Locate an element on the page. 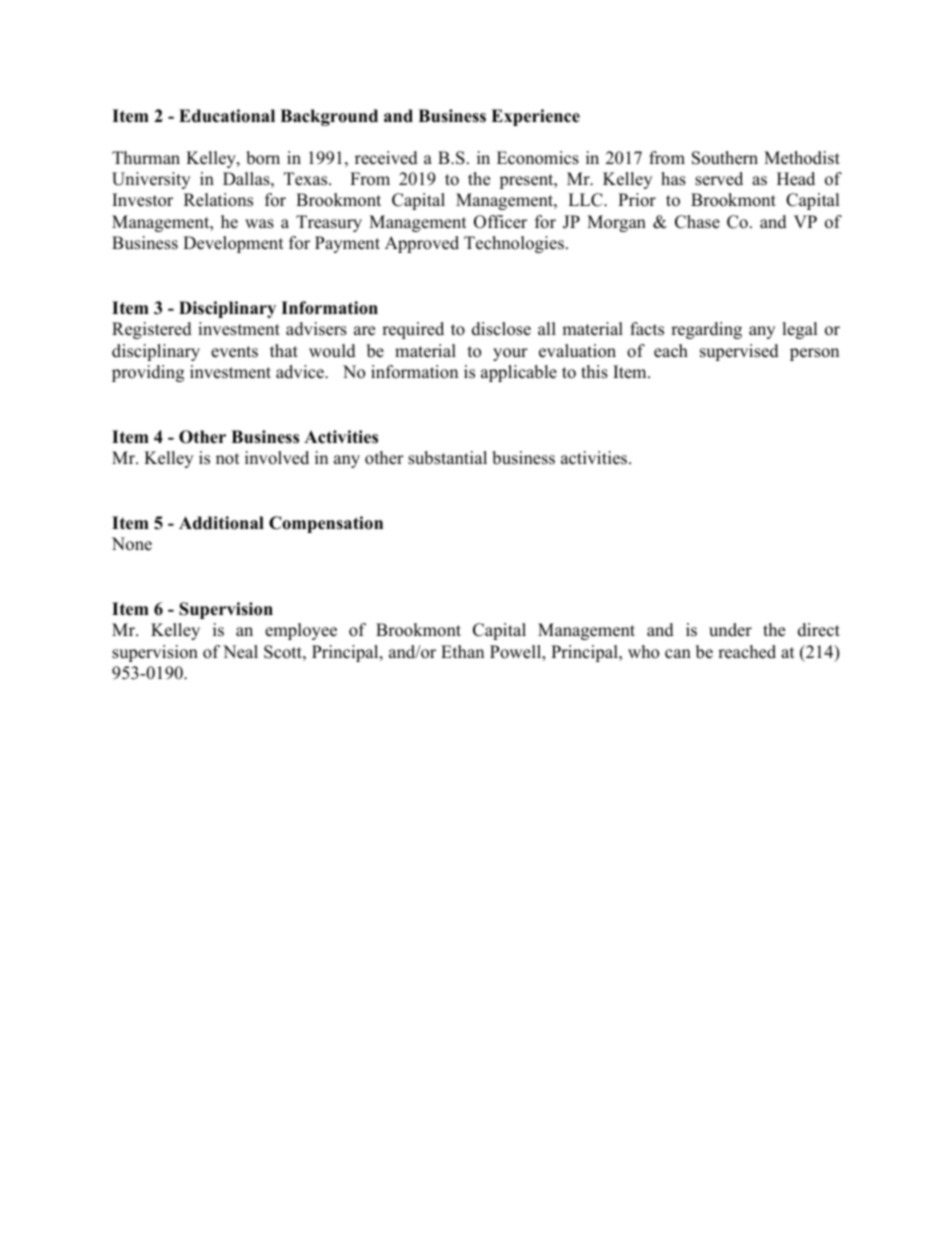 The height and width of the image is (1233, 952). providing is located at coordinates (148, 373).
